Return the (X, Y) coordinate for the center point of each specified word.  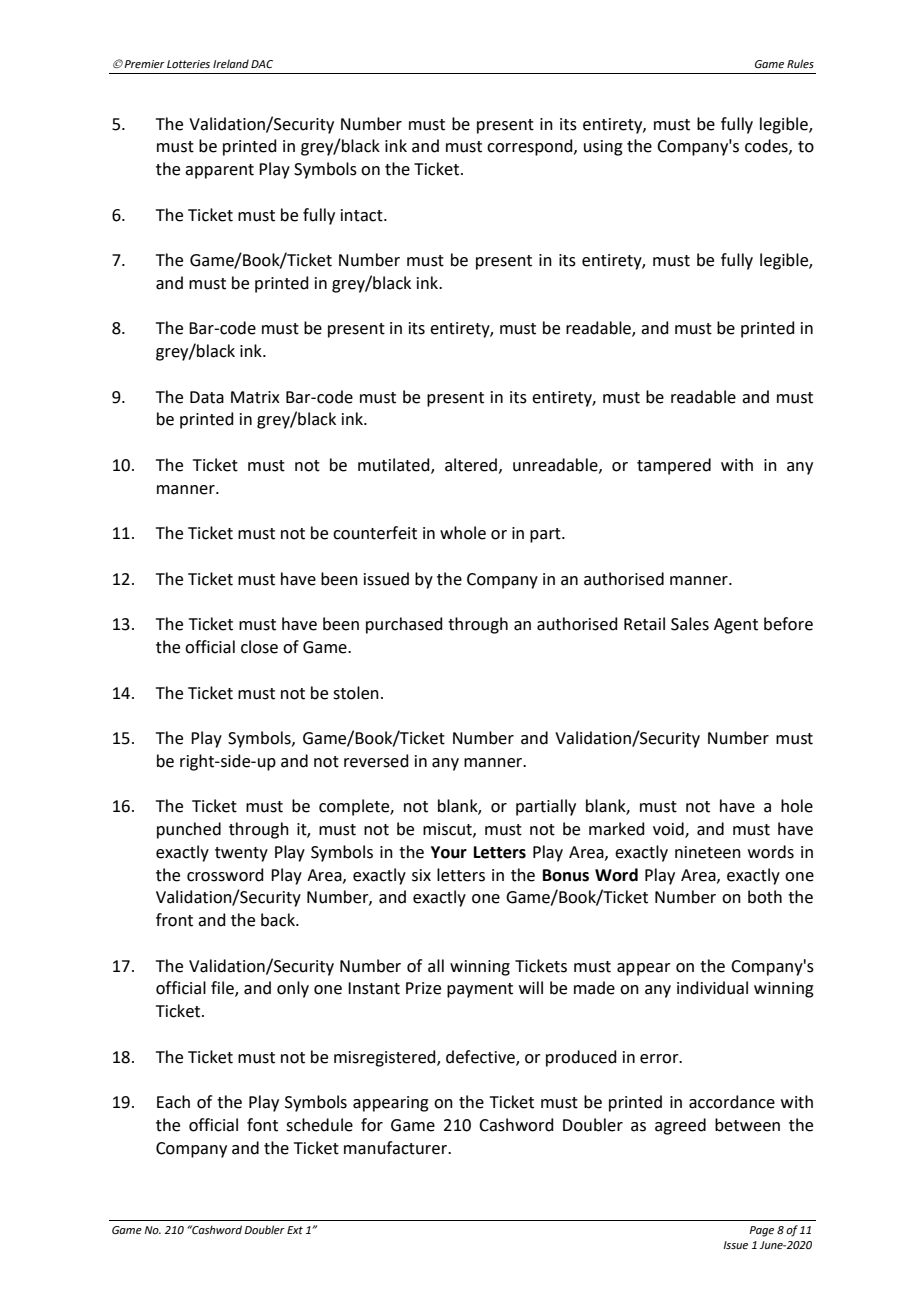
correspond (531, 147)
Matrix (255, 397)
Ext (295, 1230)
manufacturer (396, 1148)
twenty (241, 854)
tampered (674, 466)
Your (449, 852)
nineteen (708, 852)
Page (761, 1231)
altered (471, 465)
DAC (262, 64)
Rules (800, 63)
